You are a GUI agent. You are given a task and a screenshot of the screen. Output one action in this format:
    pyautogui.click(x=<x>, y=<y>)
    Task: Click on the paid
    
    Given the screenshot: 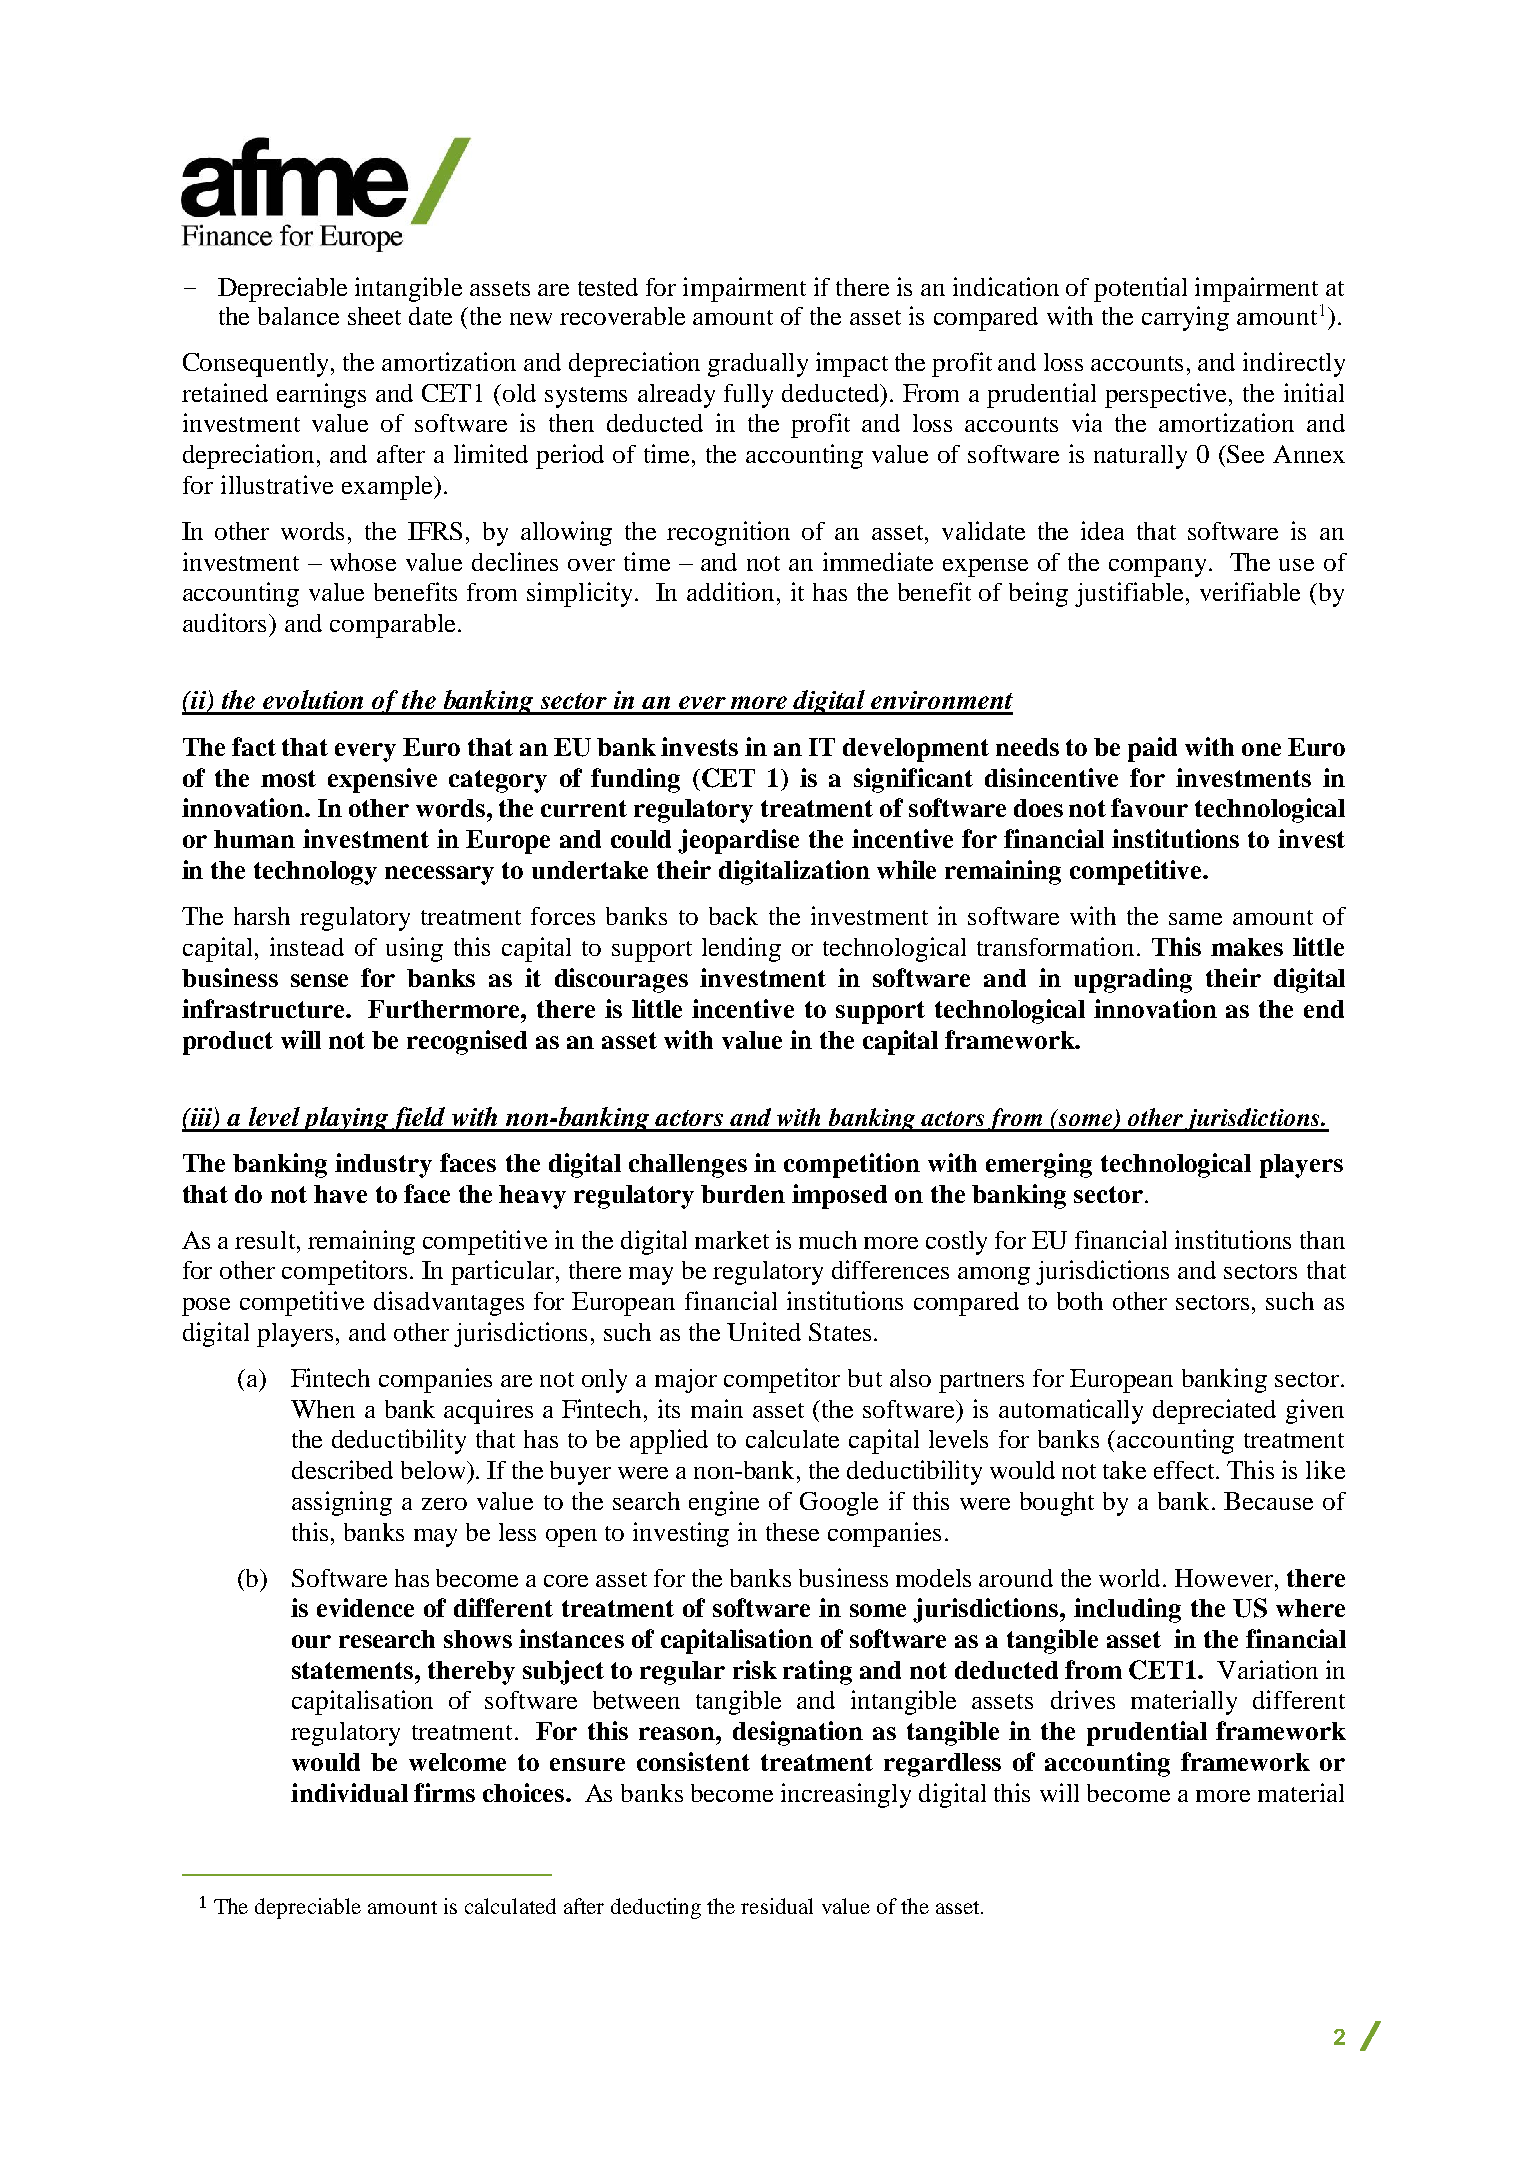 What is the action you would take?
    pyautogui.click(x=1152, y=749)
